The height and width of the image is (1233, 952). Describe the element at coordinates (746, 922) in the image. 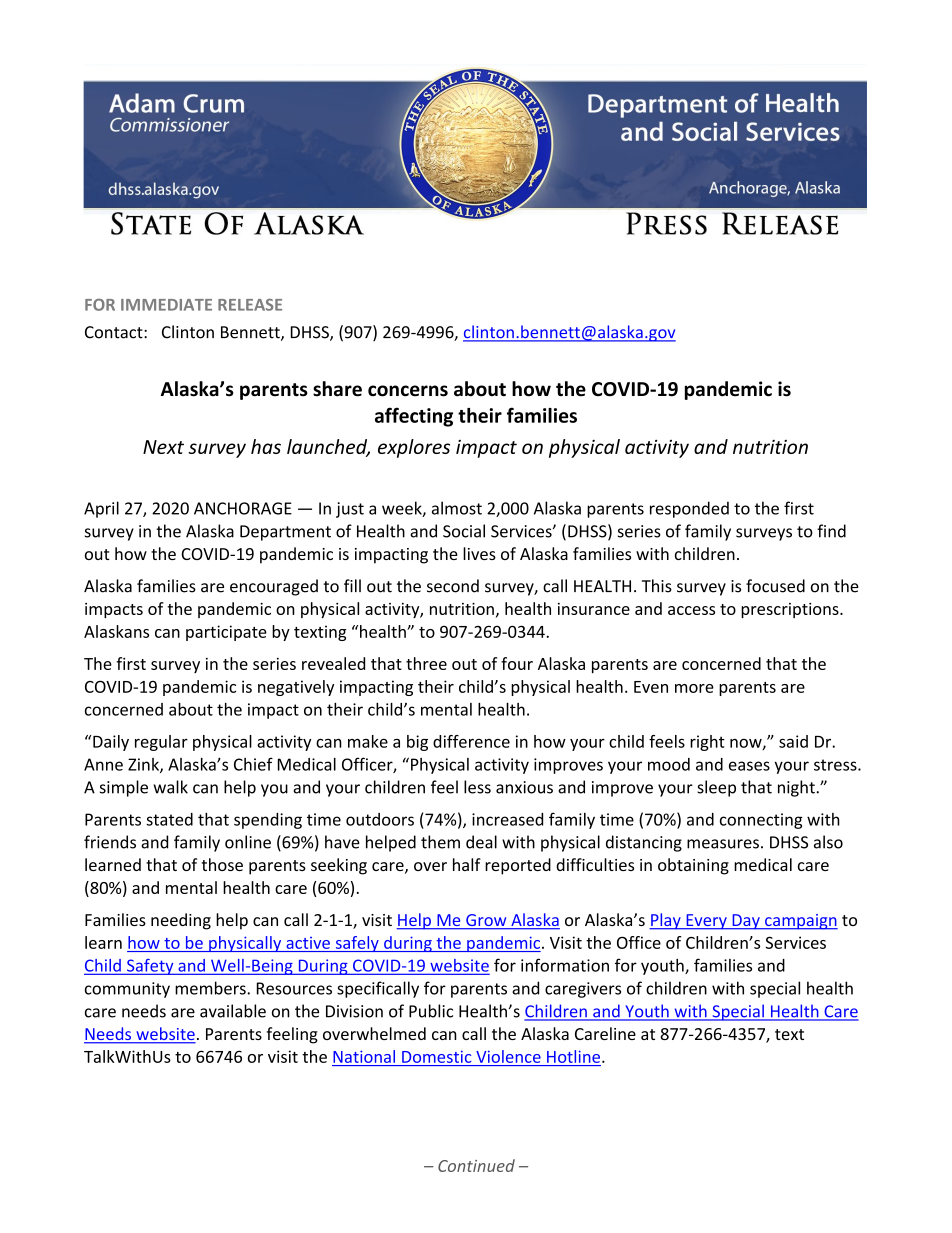

I see `Day` at that location.
